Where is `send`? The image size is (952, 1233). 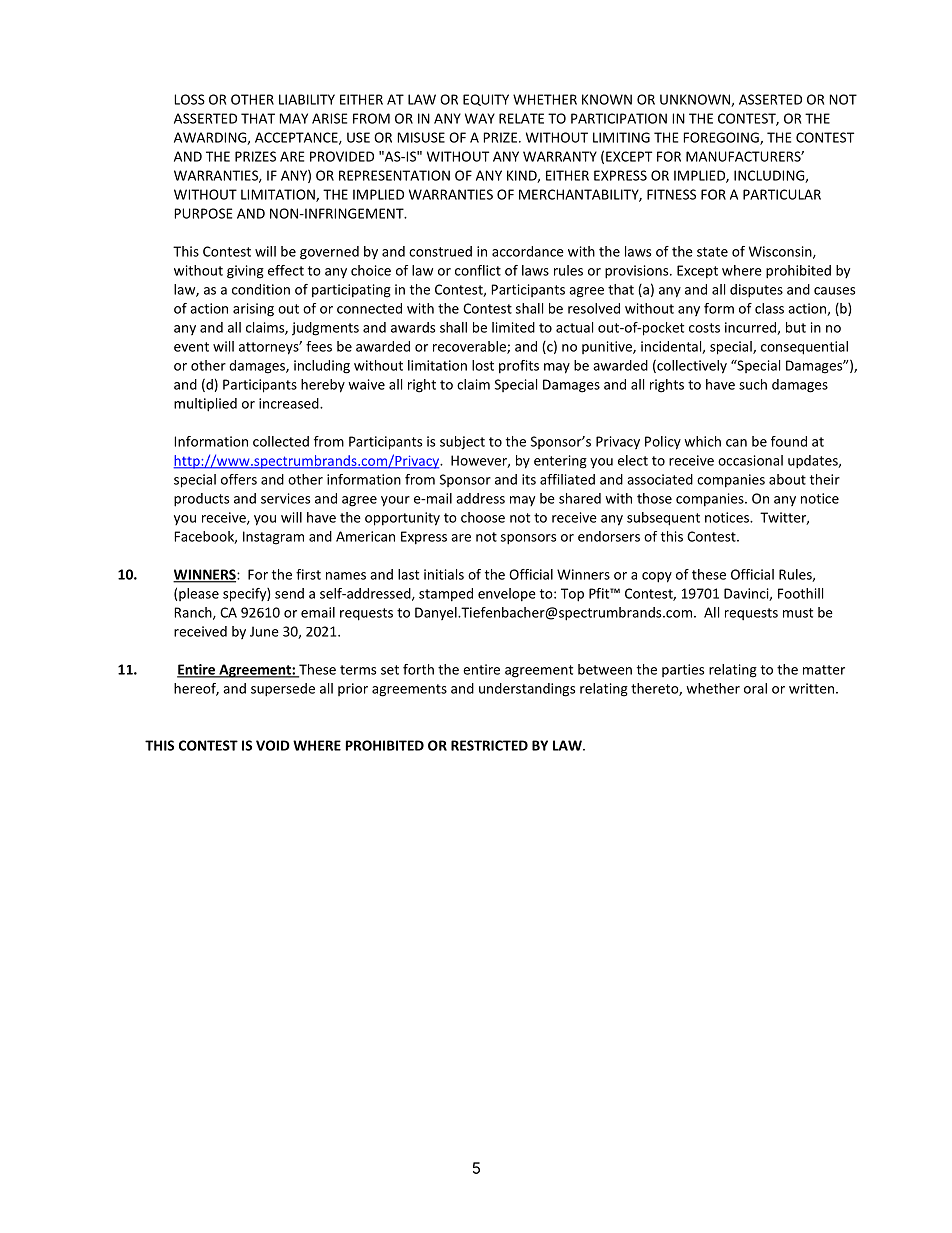
send is located at coordinates (289, 593).
